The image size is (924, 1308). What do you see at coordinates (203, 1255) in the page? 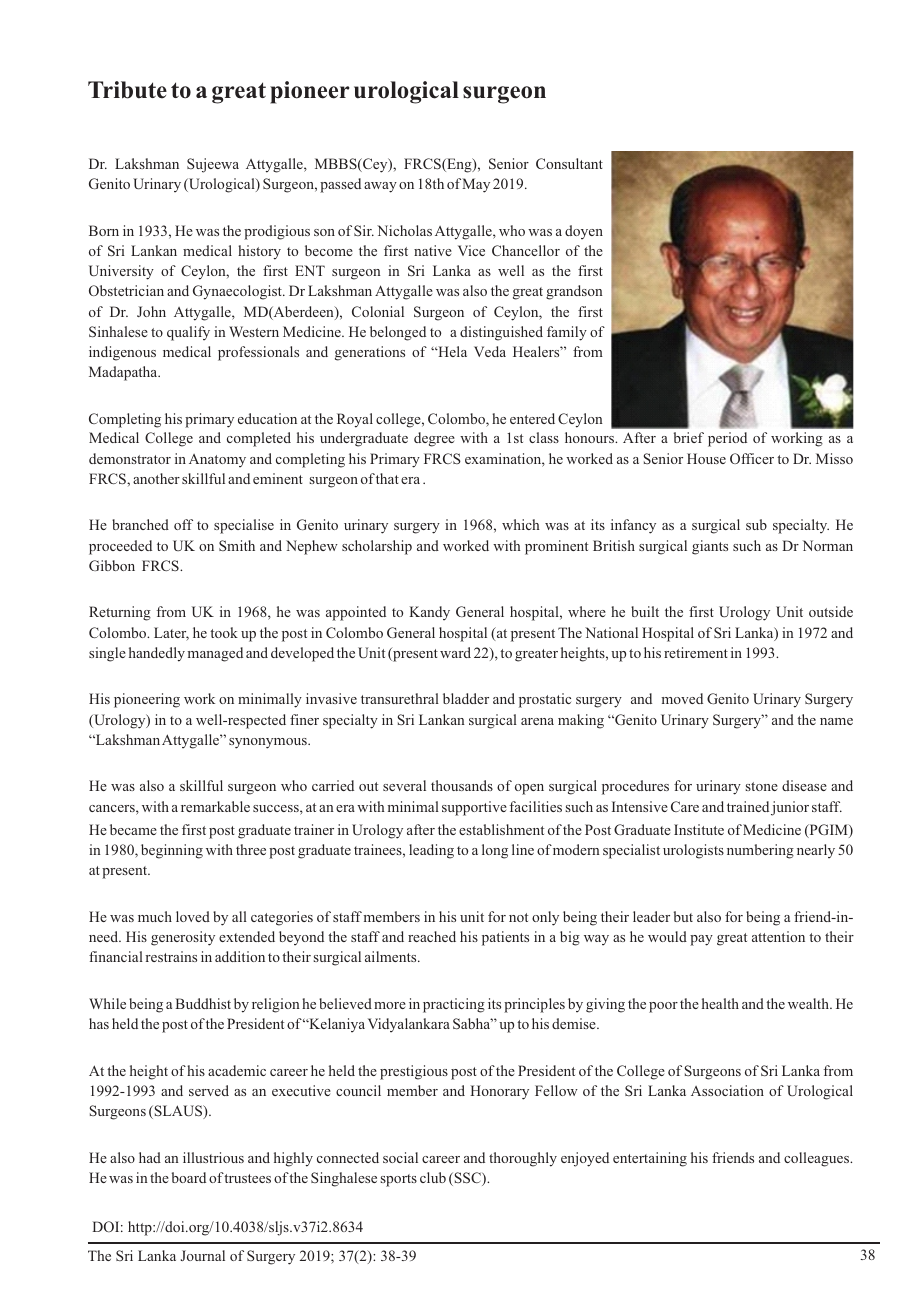
I see `Journal` at bounding box center [203, 1255].
